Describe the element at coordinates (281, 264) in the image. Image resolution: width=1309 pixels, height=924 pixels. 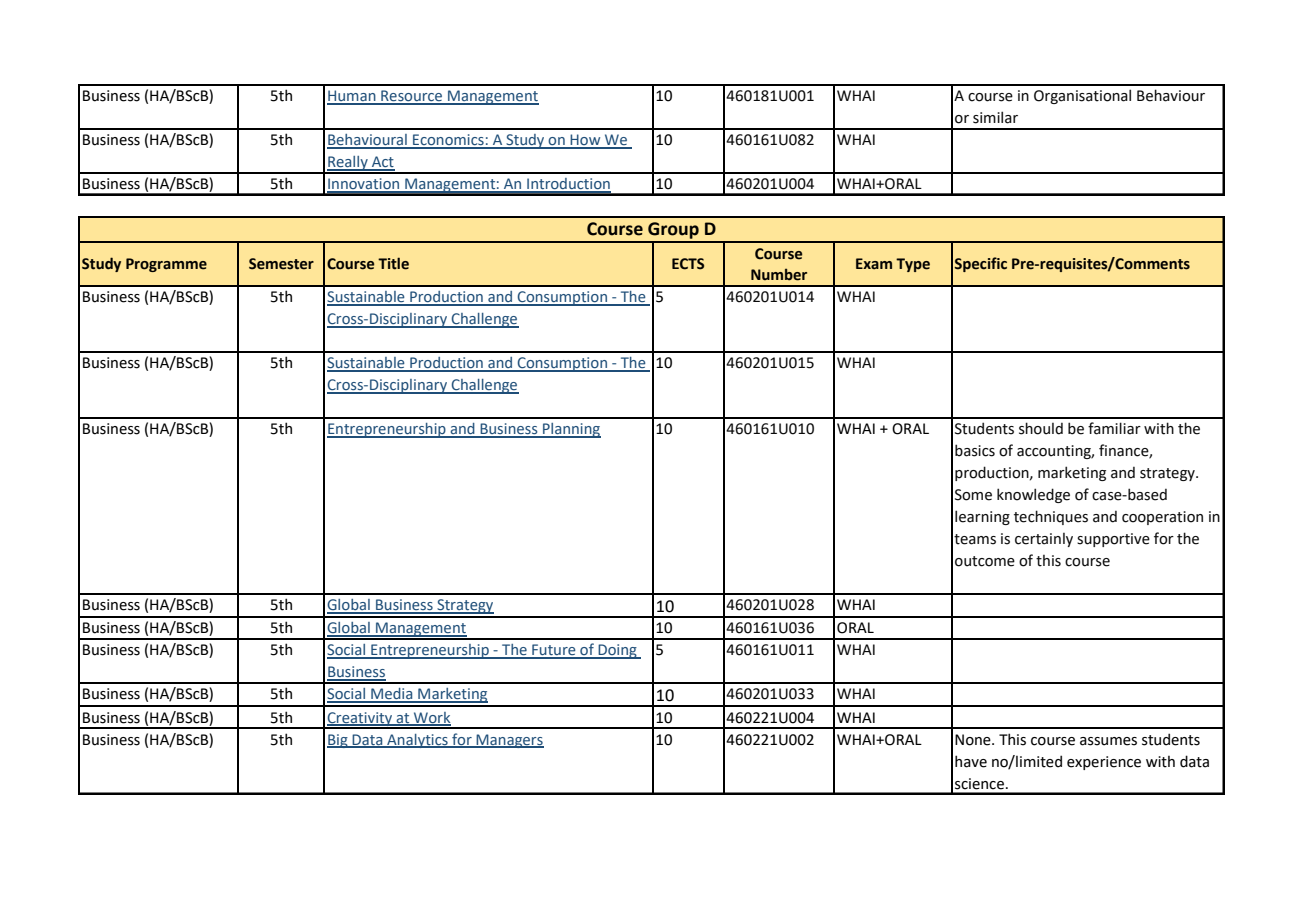
I see `Semester` at that location.
